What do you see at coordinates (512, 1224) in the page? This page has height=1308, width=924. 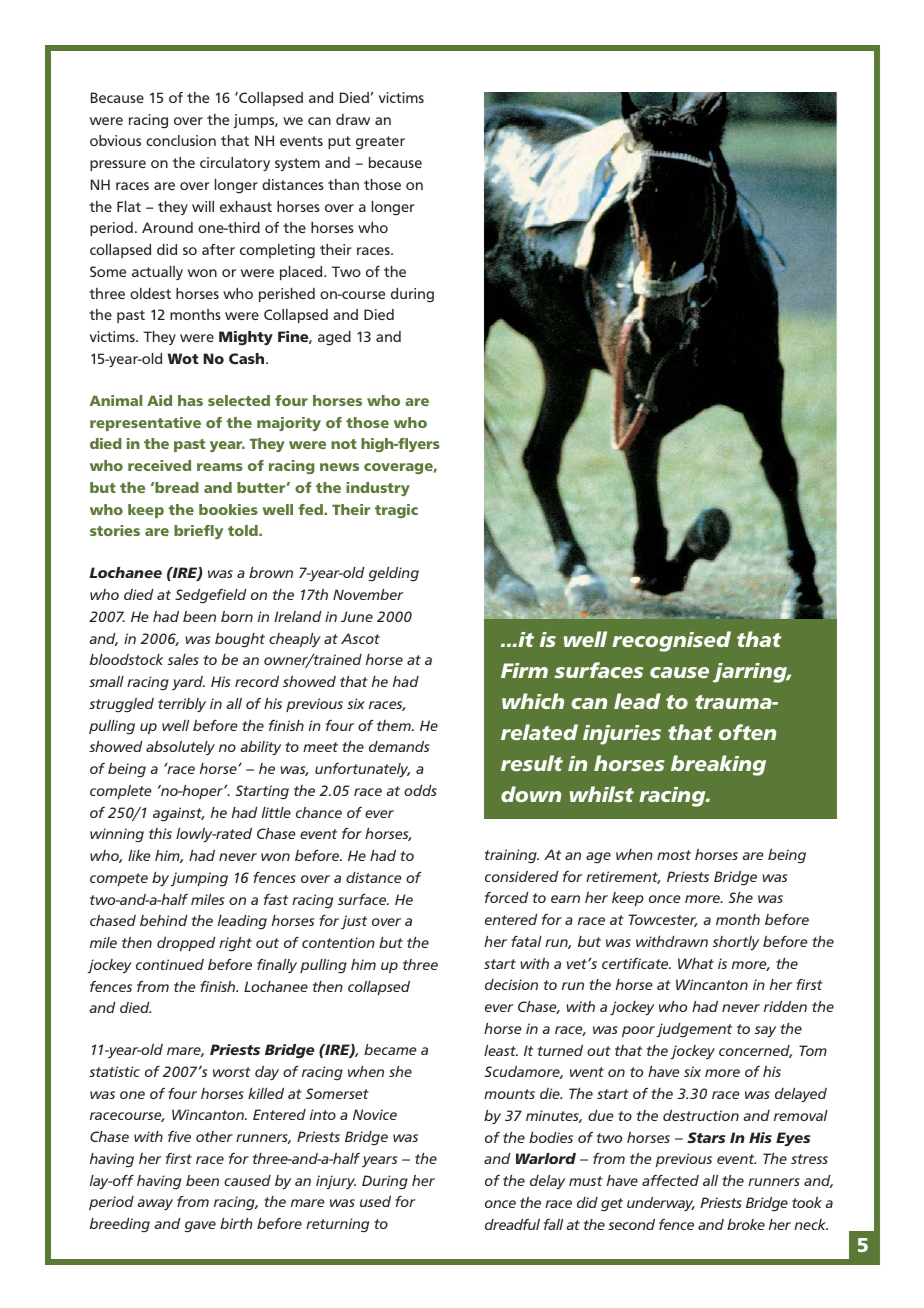 I see `dreadful` at bounding box center [512, 1224].
